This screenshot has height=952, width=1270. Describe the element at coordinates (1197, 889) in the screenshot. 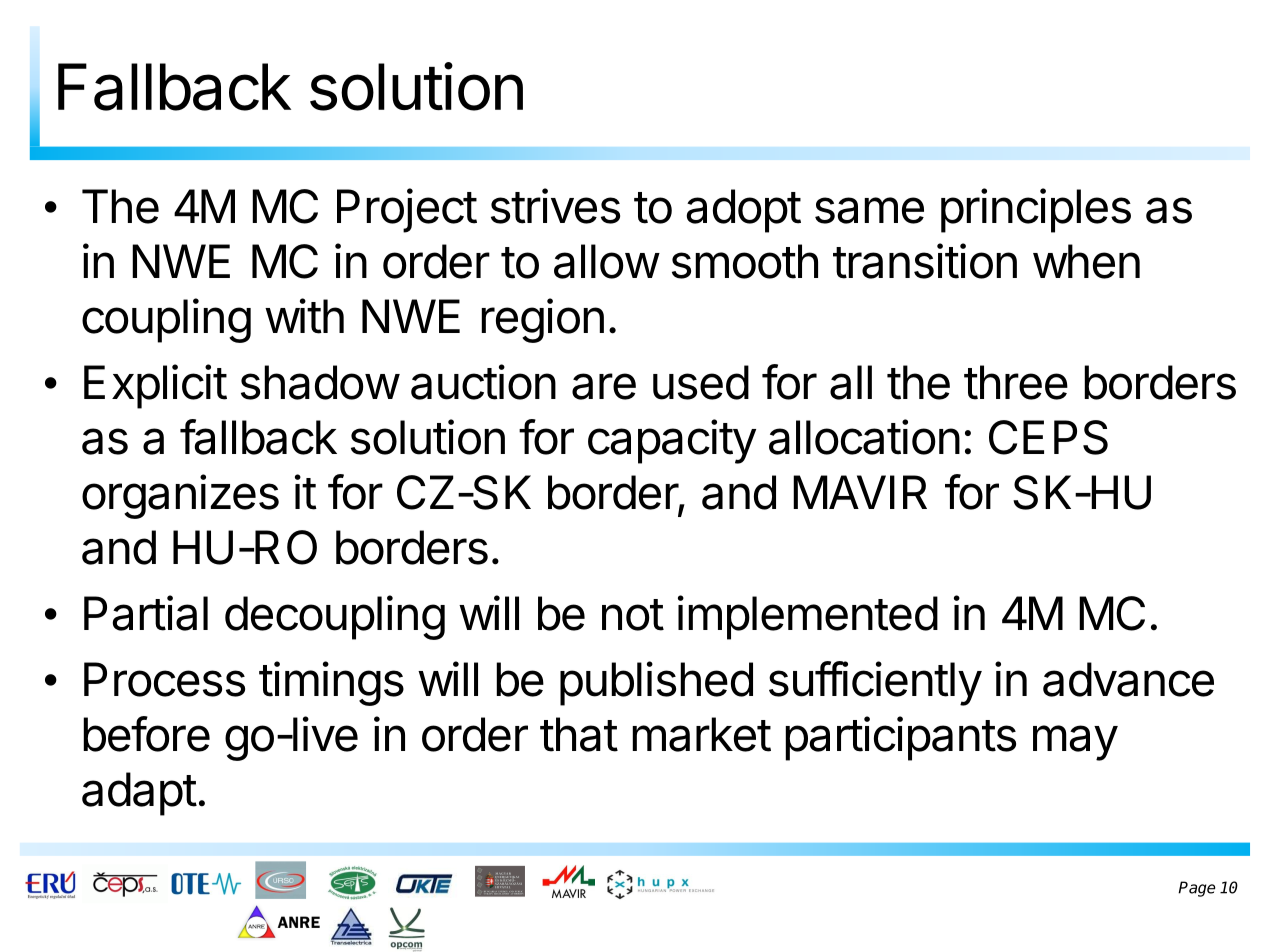

I see `Page` at that location.
